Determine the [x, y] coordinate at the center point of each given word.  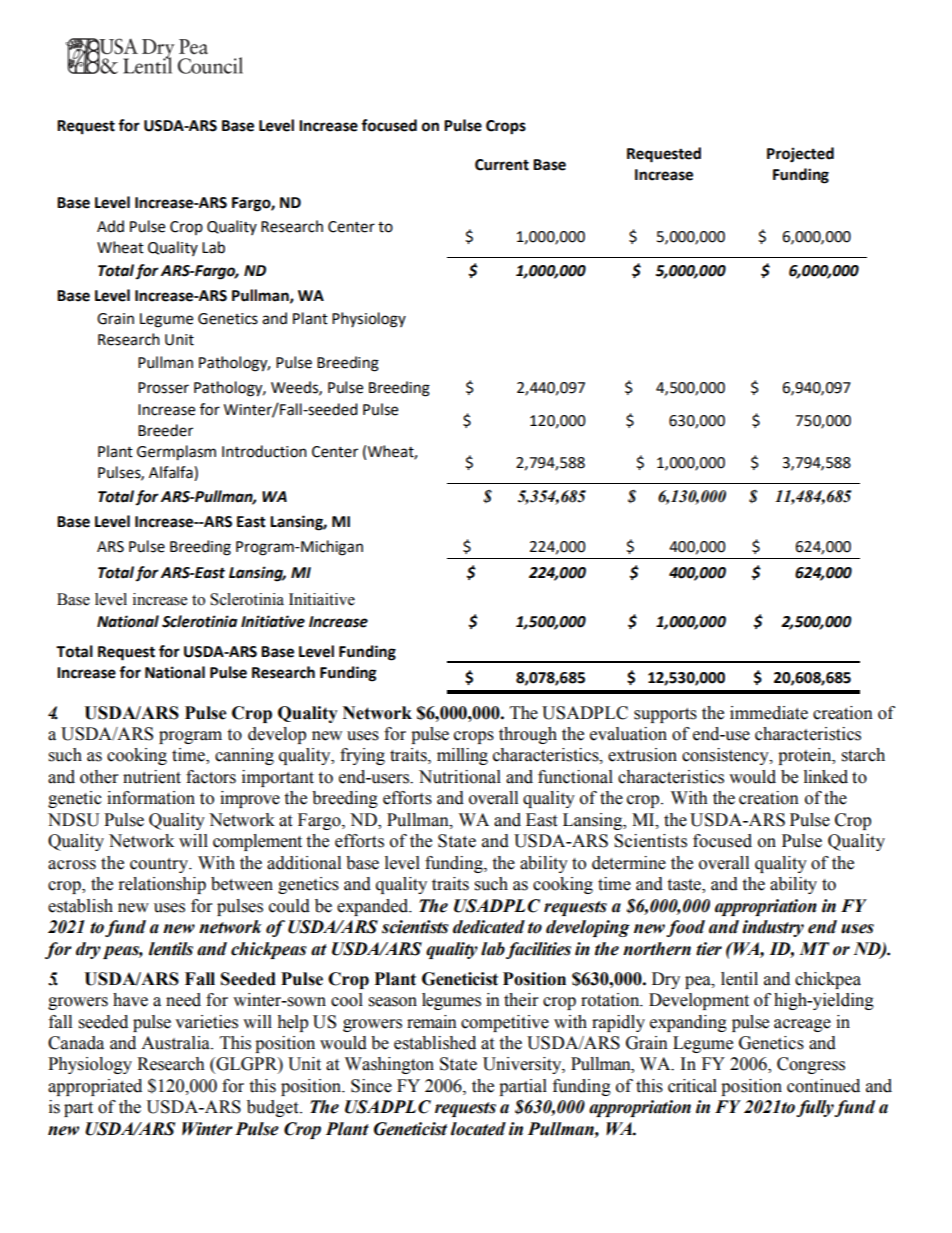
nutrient [152, 777]
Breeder [165, 430]
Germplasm [176, 453]
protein [806, 756]
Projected [800, 155]
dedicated [489, 927]
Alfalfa [172, 473]
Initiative [273, 621]
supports [665, 715]
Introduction [264, 451]
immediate [769, 713]
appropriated [95, 1087]
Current [502, 165]
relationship [162, 885]
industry [773, 928]
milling [462, 756]
